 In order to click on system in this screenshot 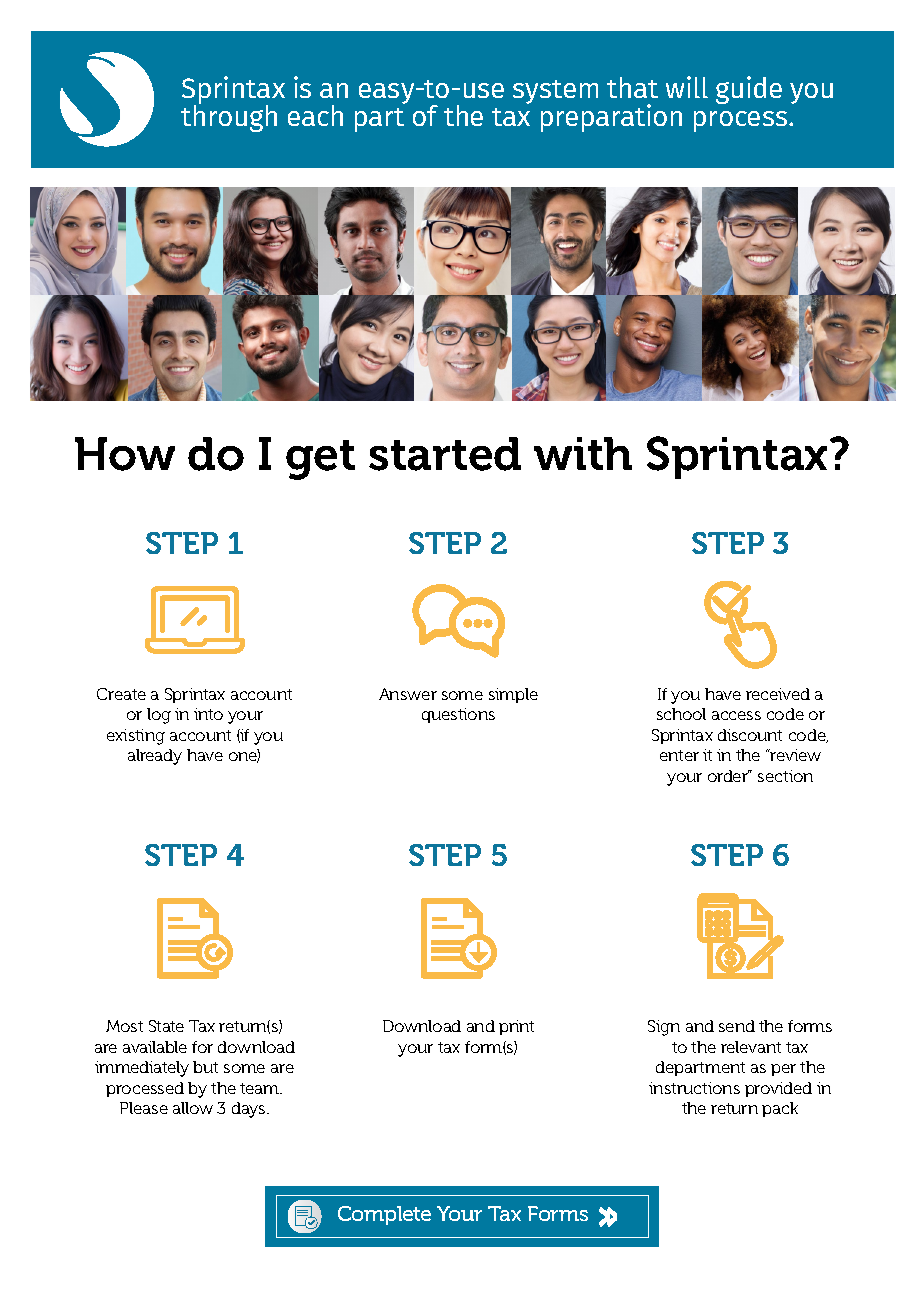, I will do `click(555, 92)`.
